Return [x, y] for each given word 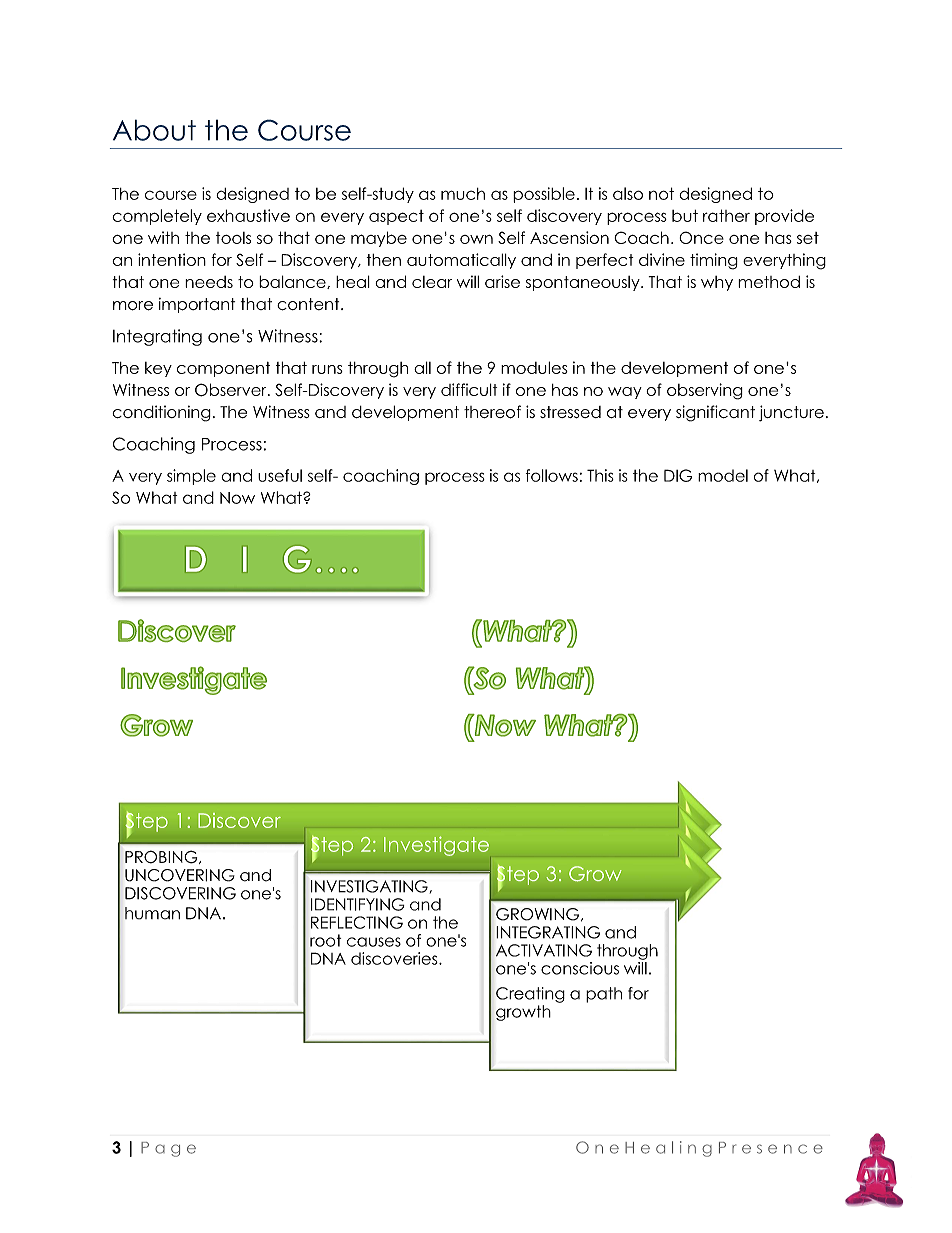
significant [715, 413]
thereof [492, 412]
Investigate [436, 846]
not [661, 193]
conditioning [161, 413]
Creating [530, 995]
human [152, 913]
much [463, 194]
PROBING [162, 857]
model [723, 475]
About [154, 130]
